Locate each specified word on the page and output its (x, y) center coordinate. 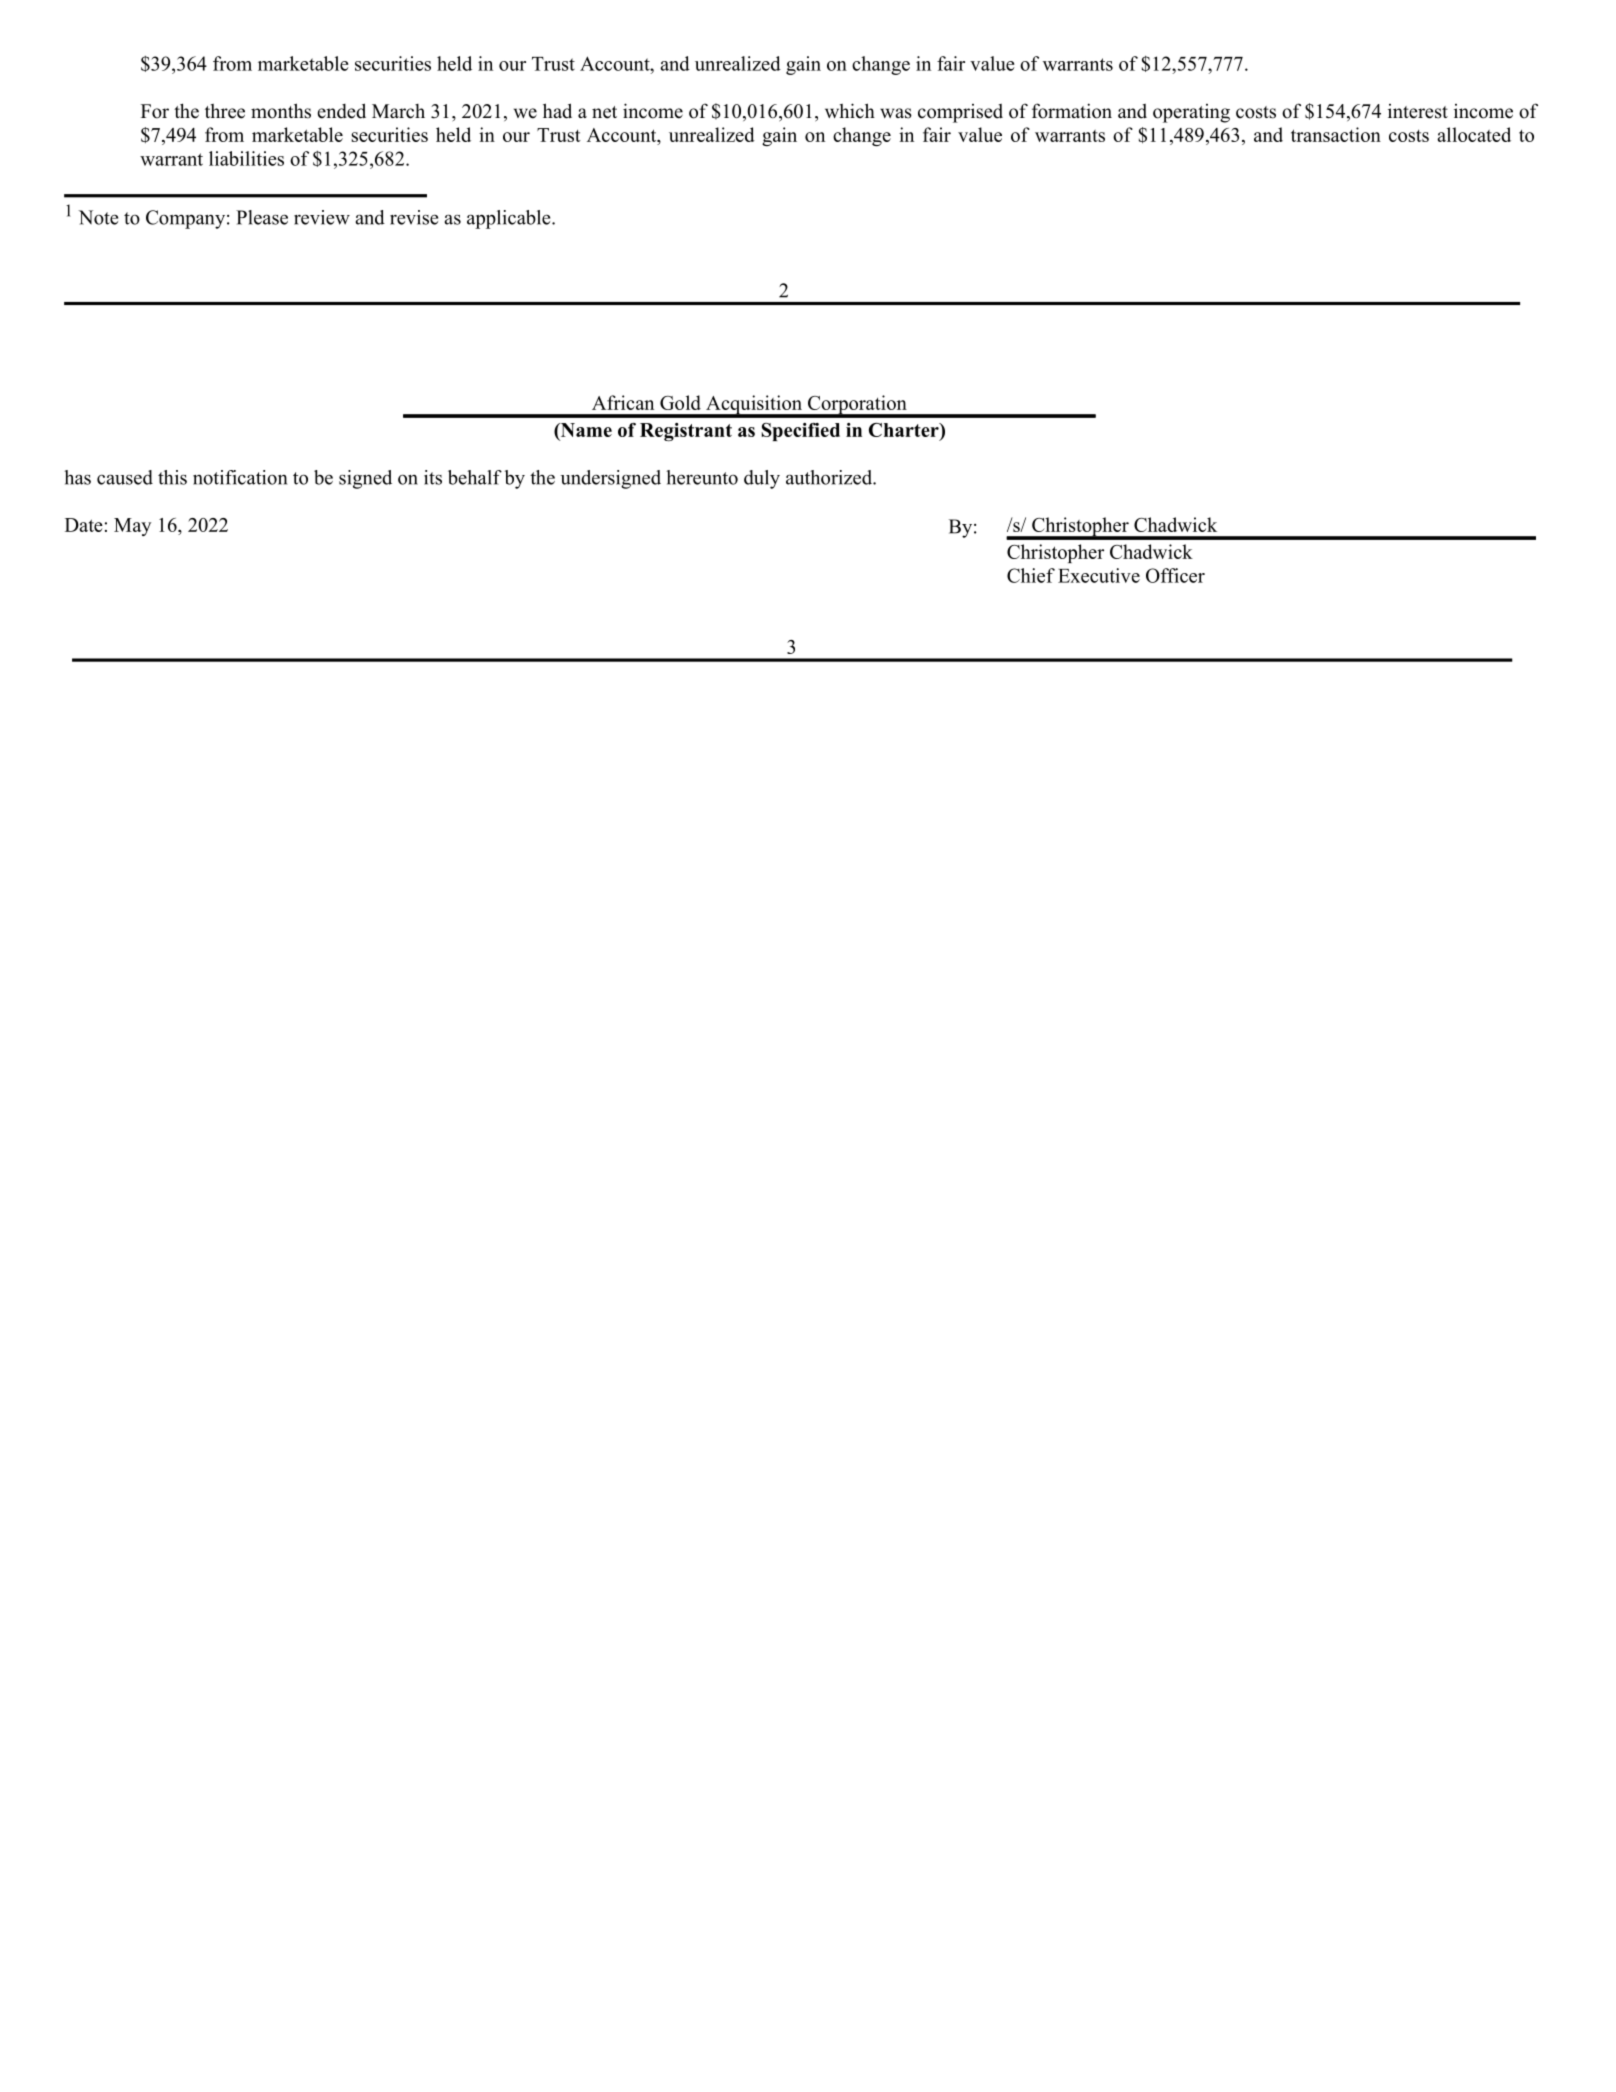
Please (262, 217)
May (132, 527)
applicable (510, 219)
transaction (1336, 134)
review (322, 217)
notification (240, 477)
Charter (905, 430)
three (225, 111)
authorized (830, 477)
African (623, 402)
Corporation (857, 406)
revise (414, 217)
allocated (1474, 134)
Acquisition (754, 406)
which (850, 111)
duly (762, 479)
